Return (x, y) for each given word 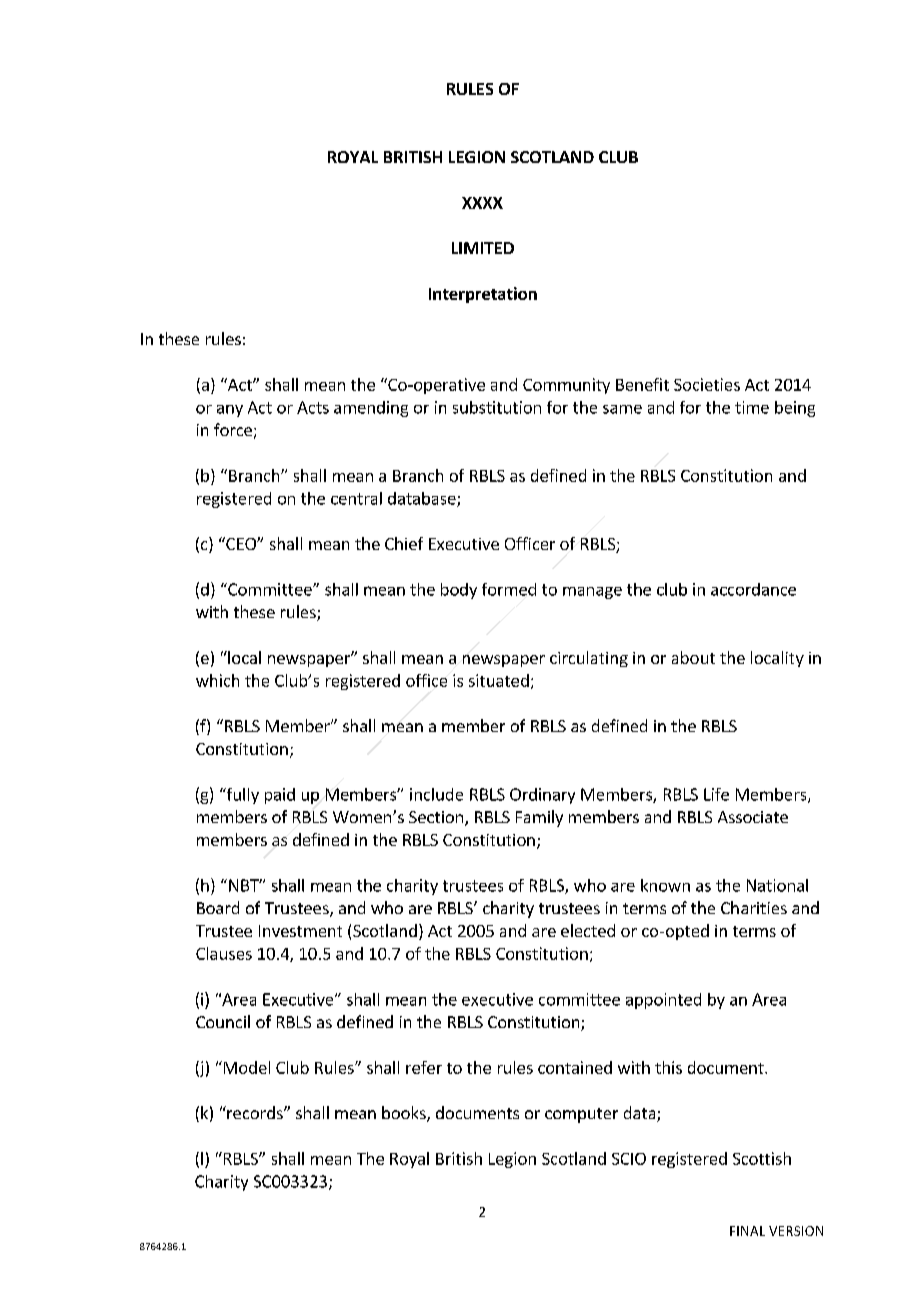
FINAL (747, 1231)
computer (581, 1115)
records (255, 1112)
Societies (707, 384)
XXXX (482, 203)
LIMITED (483, 248)
